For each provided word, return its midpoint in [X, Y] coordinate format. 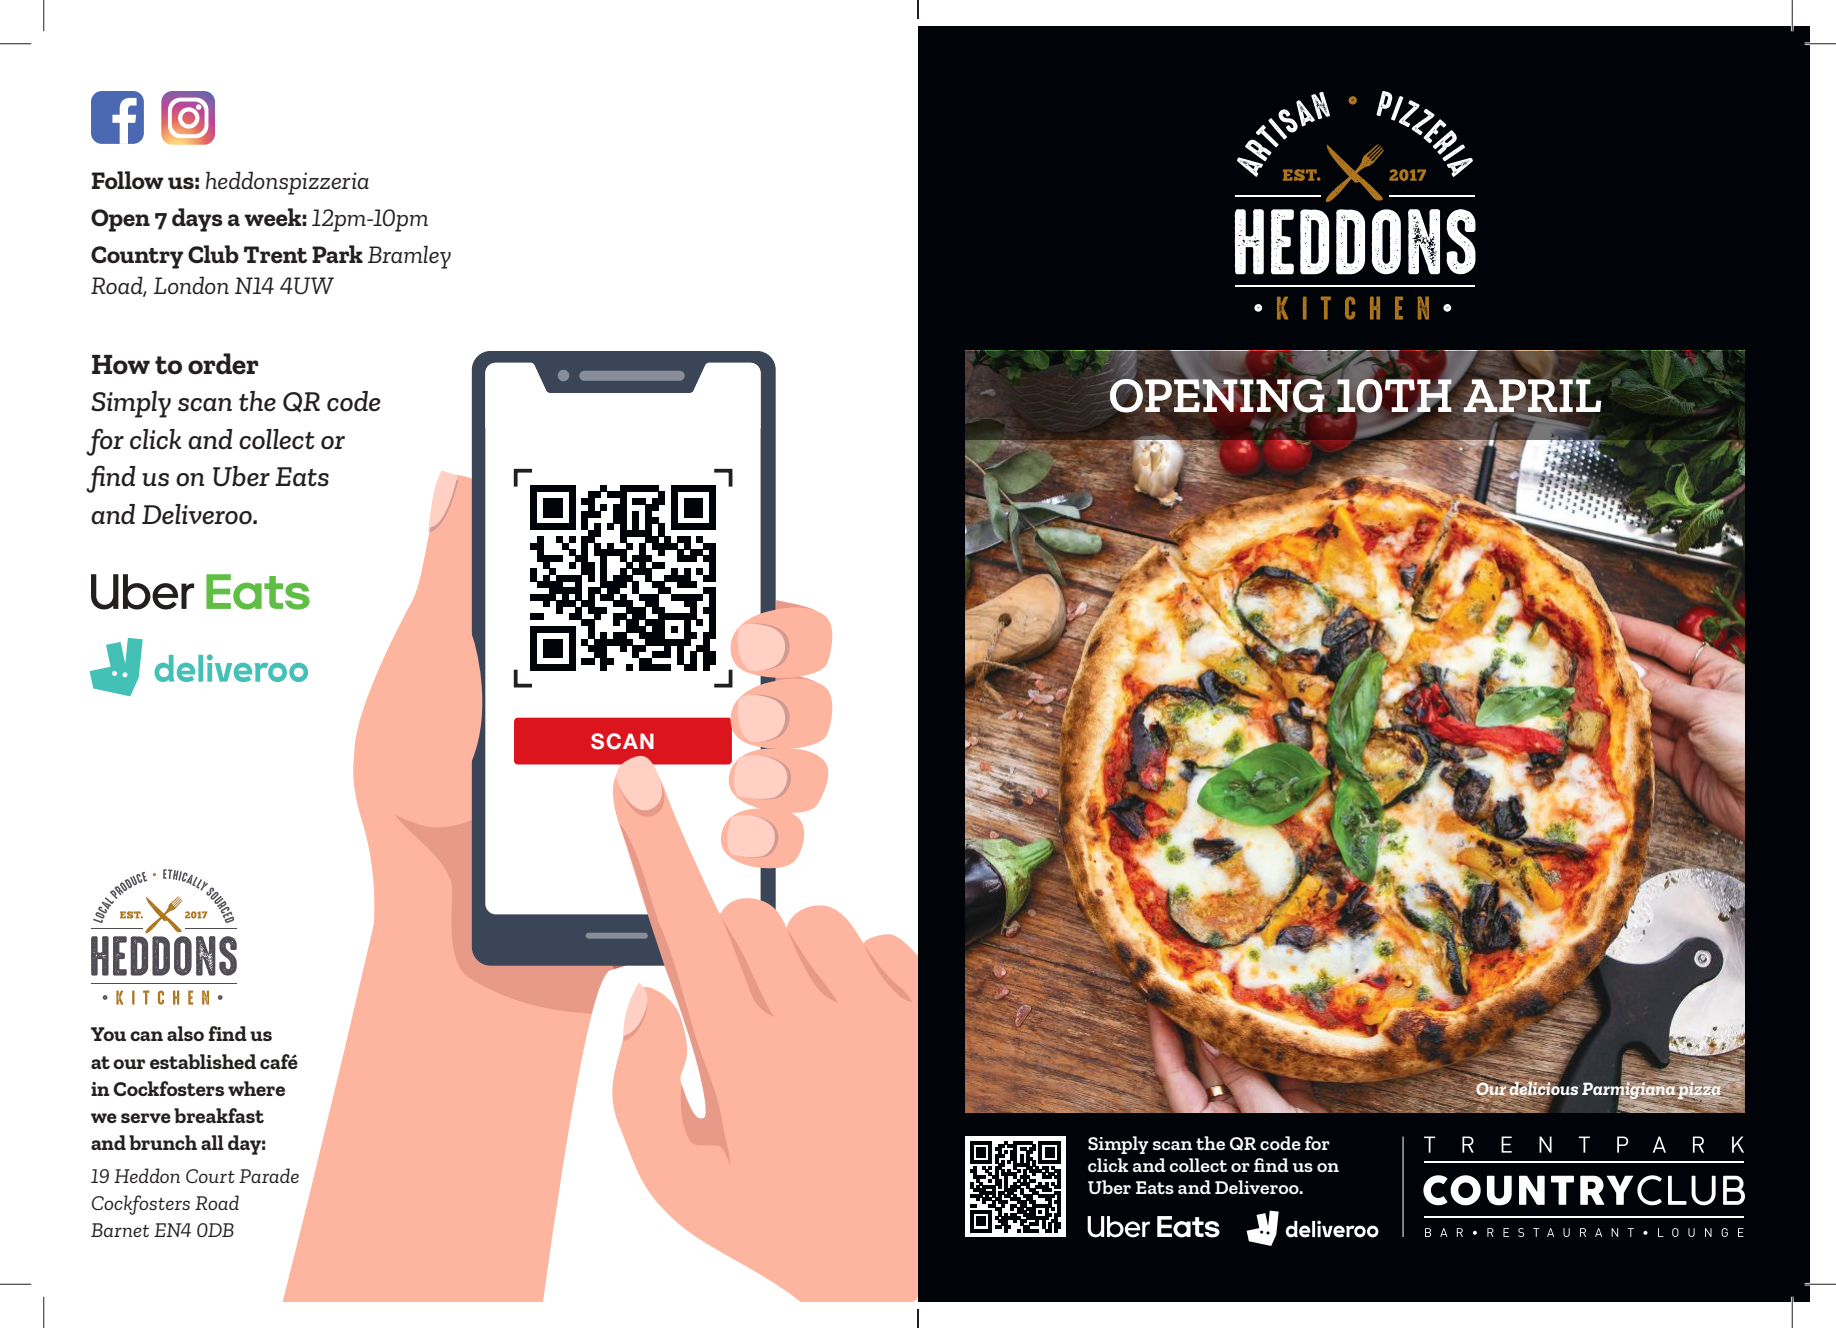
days [197, 220]
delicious [1544, 1089]
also [185, 1033]
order [223, 364]
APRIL [1532, 395]
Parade [269, 1175]
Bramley [409, 257]
